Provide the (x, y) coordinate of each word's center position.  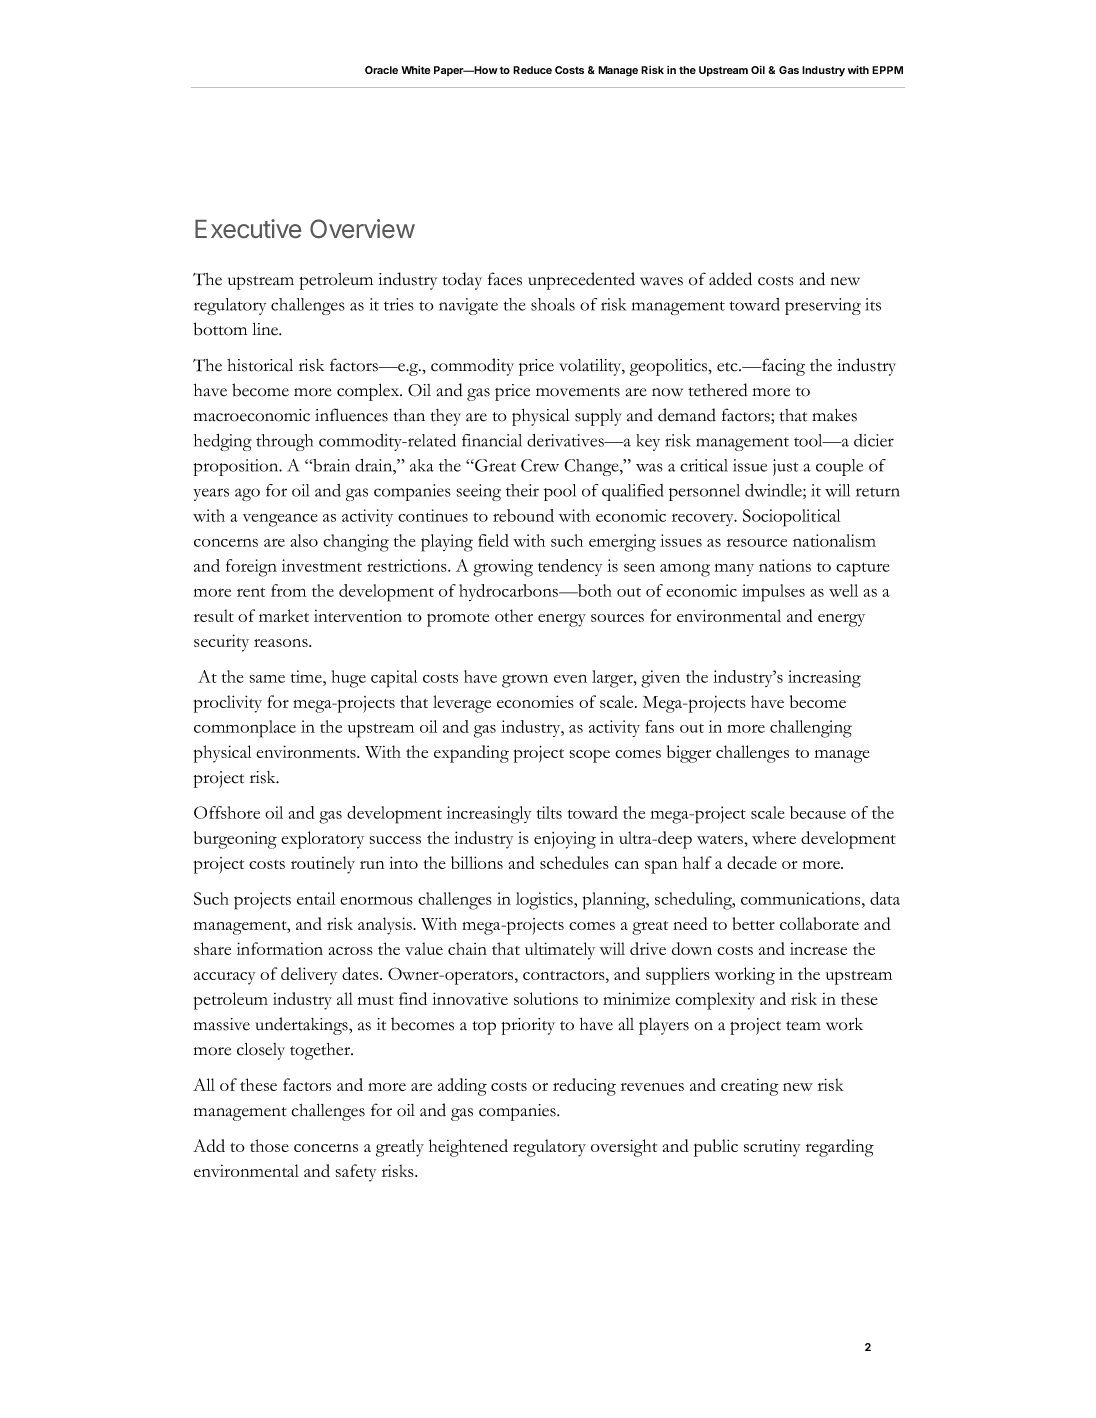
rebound (523, 515)
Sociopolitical (791, 518)
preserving (823, 306)
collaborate (819, 923)
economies (535, 701)
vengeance (280, 520)
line (266, 329)
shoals (553, 304)
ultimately (560, 951)
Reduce (532, 70)
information (280, 948)
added (730, 279)
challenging (811, 729)
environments (307, 751)
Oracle (381, 70)
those (269, 1145)
